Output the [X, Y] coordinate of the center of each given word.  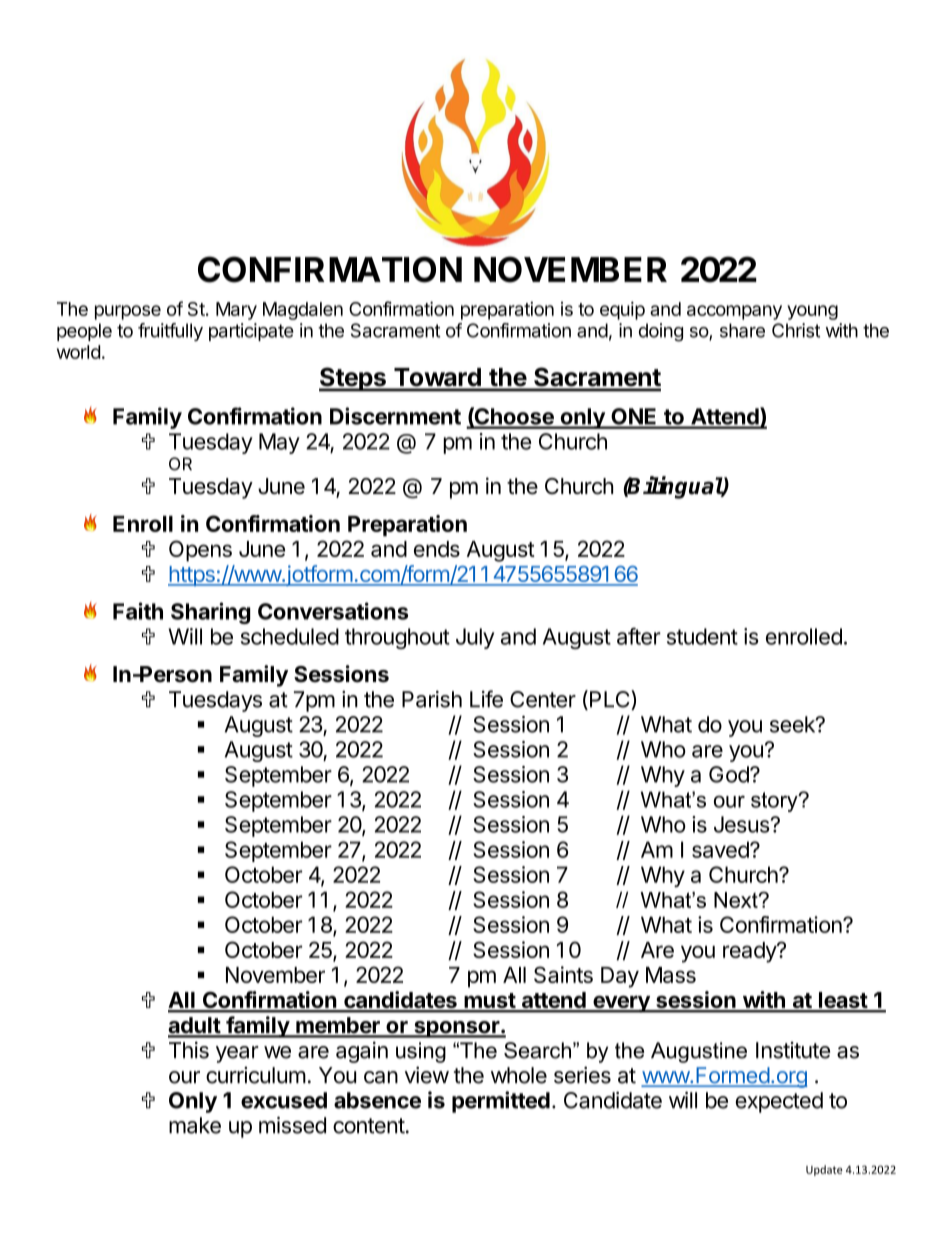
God [730, 774]
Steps [353, 379]
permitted [501, 1102]
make [195, 1125]
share [742, 330]
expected [779, 1102]
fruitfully [170, 332]
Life [486, 699]
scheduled [290, 636]
